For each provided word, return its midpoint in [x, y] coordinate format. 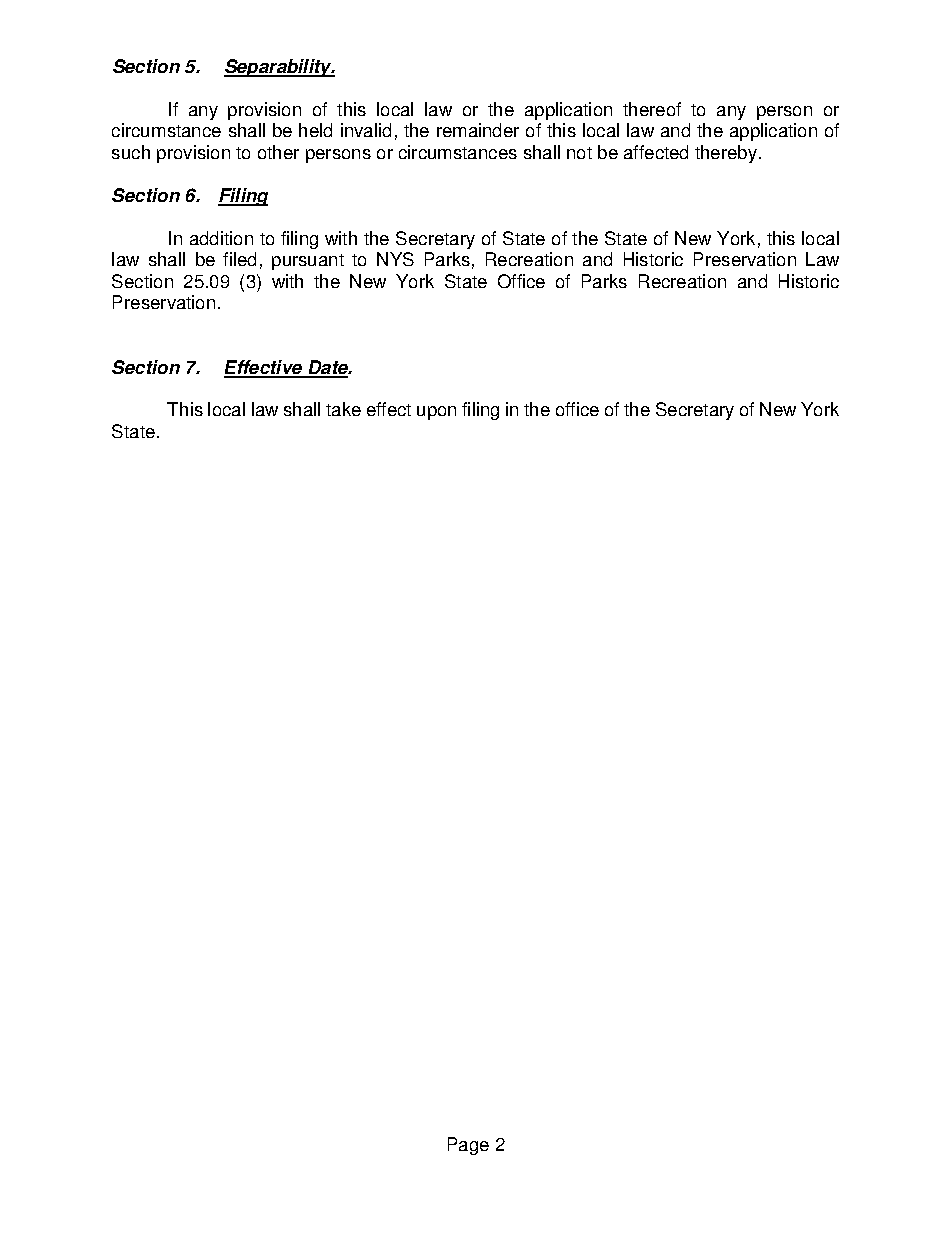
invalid [366, 130]
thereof [652, 109]
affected [656, 152]
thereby [727, 154]
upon [436, 413]
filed [239, 259]
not [579, 153]
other [278, 152]
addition [221, 238]
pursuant [308, 262]
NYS [395, 259]
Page [468, 1146]
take [343, 409]
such [131, 152]
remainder [478, 130]
